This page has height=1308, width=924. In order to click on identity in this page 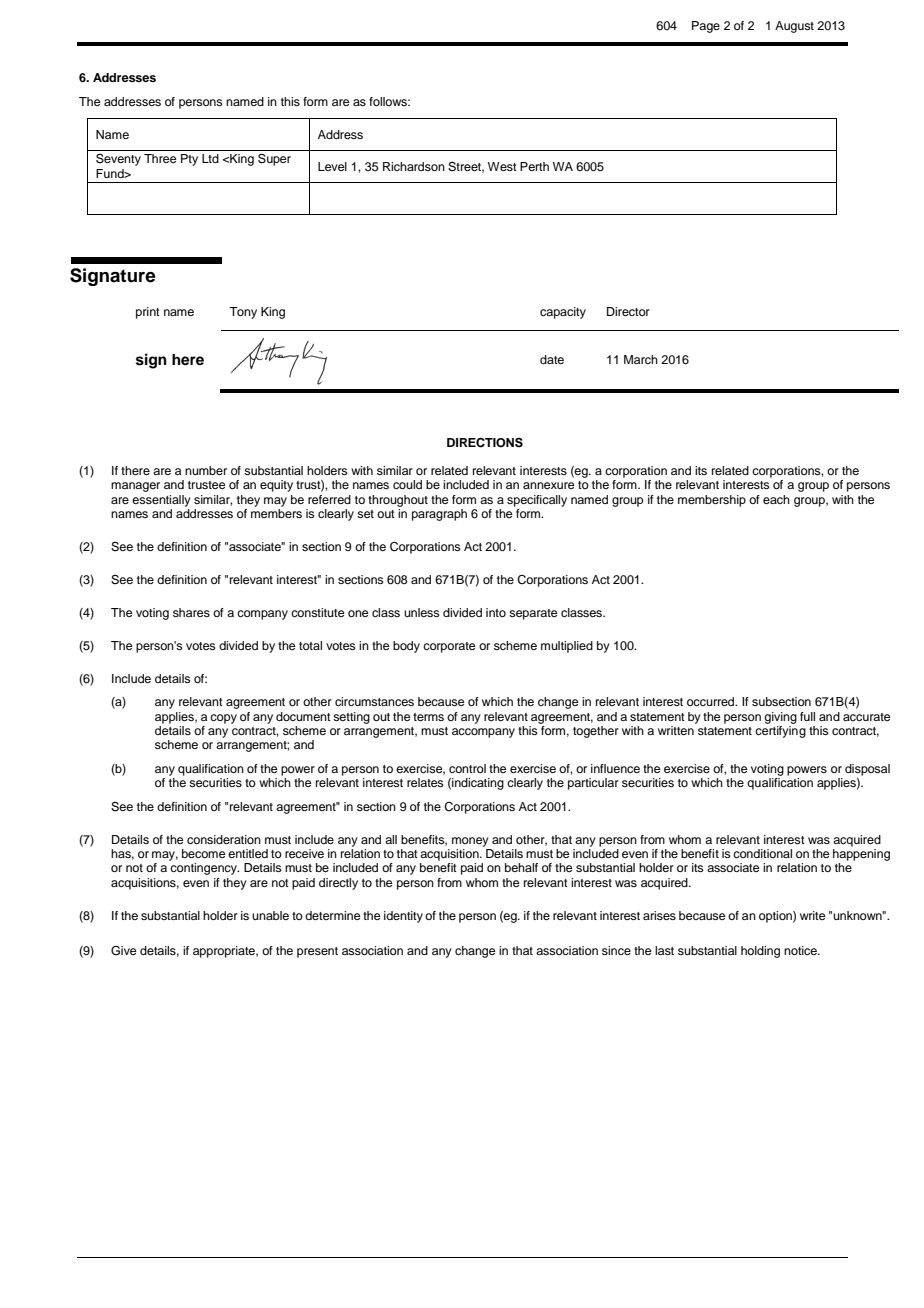, I will do `click(403, 917)`.
